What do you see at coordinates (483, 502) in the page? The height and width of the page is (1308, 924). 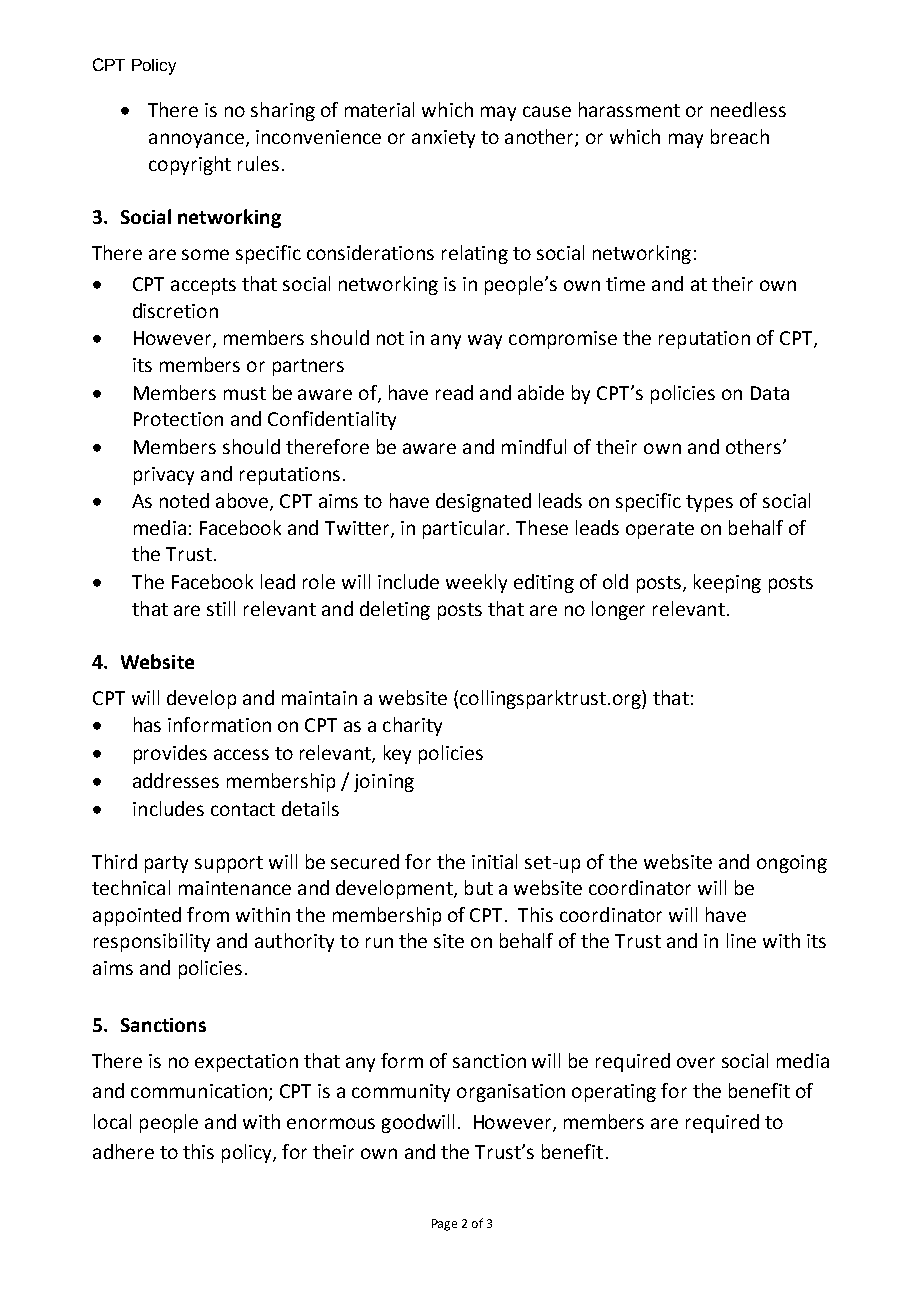 I see `designated` at bounding box center [483, 502].
